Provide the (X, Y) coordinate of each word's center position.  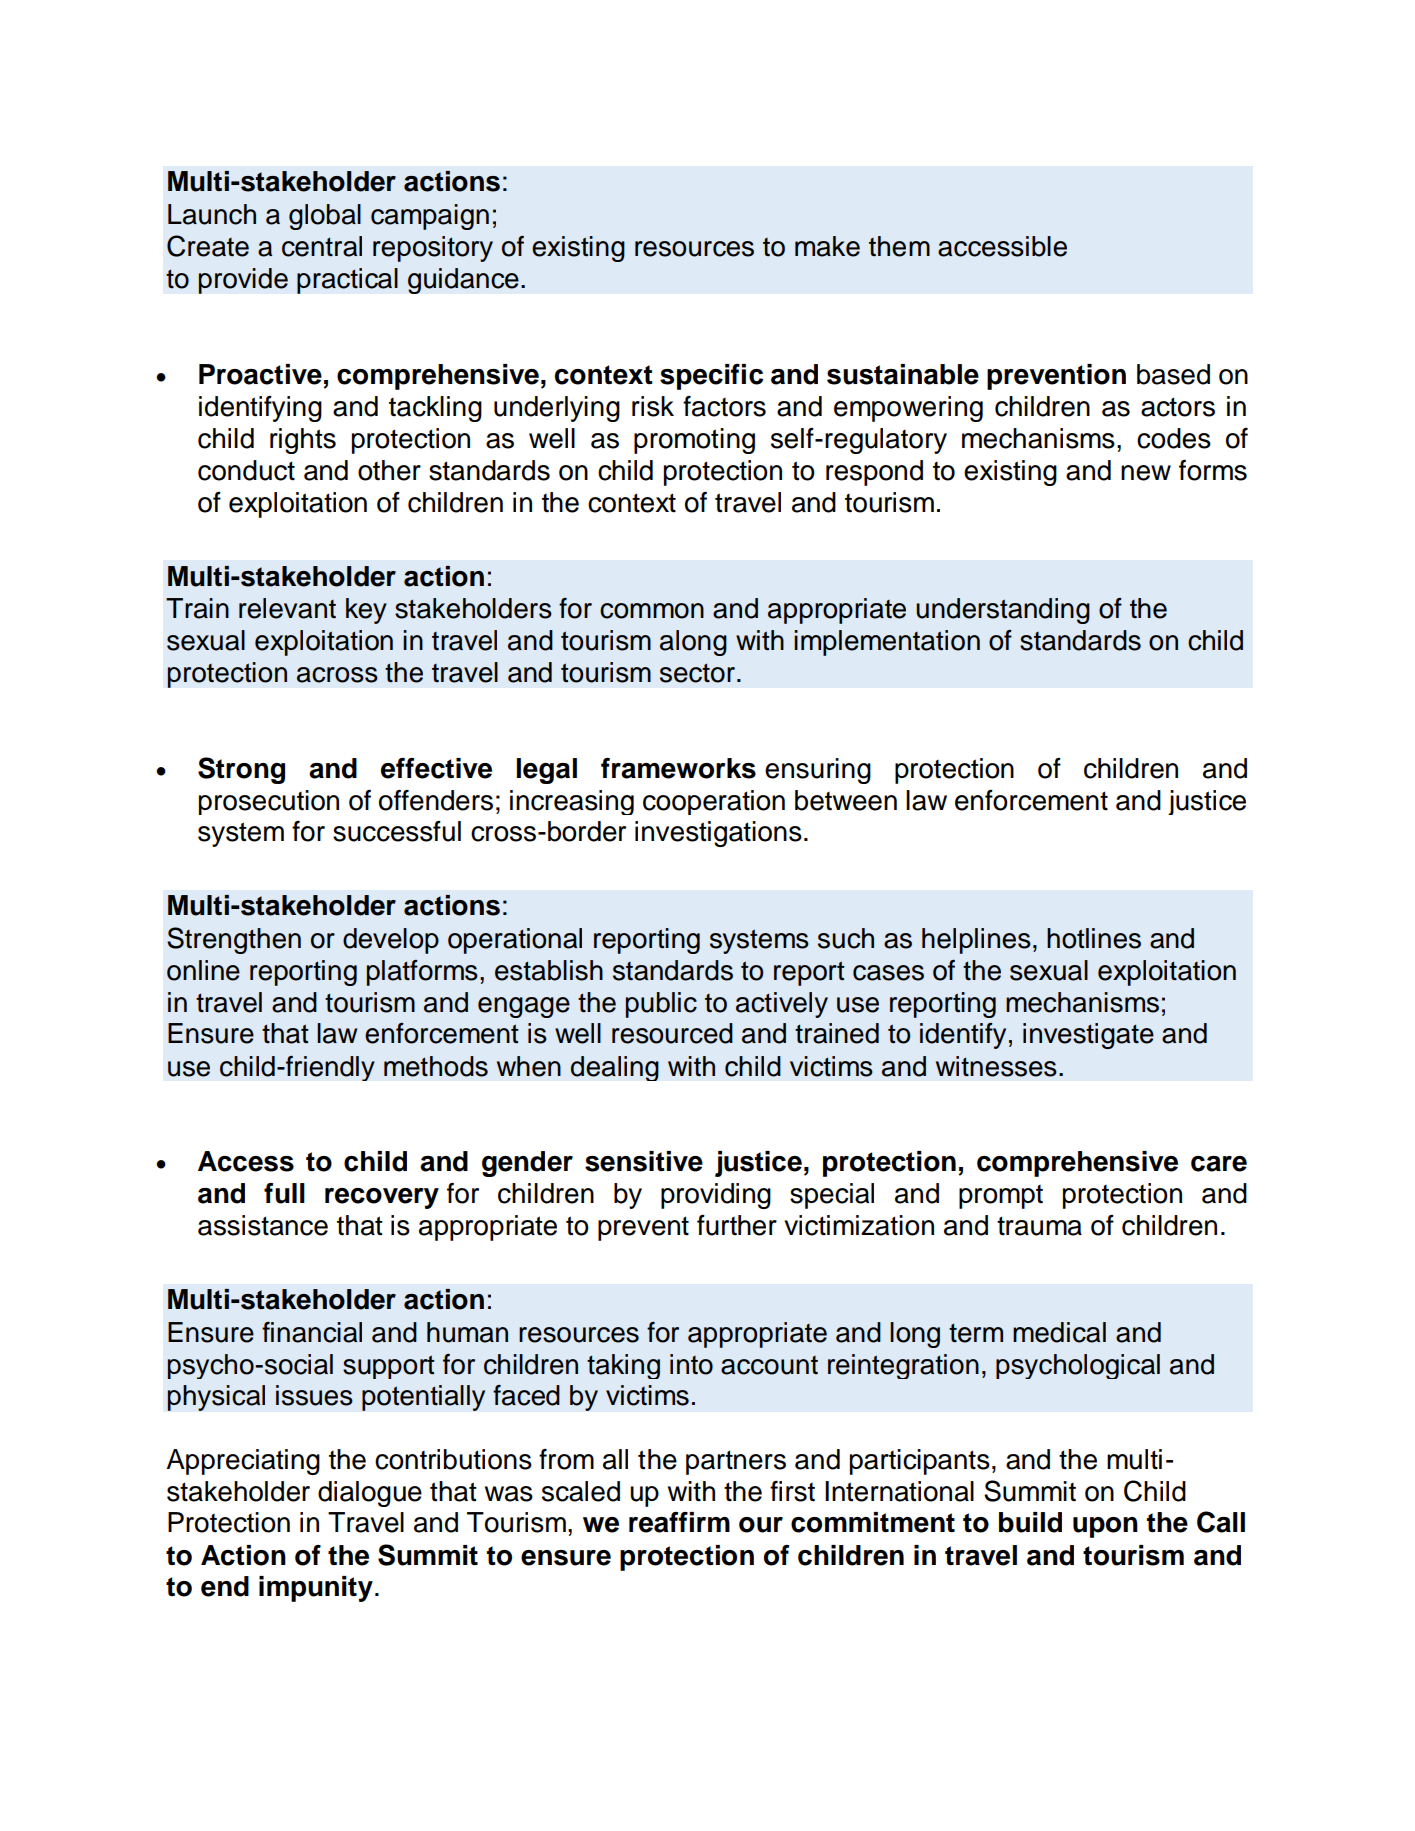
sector (697, 673)
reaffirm (679, 1522)
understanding (1003, 611)
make (827, 246)
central (322, 246)
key (366, 611)
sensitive (644, 1161)
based (1173, 374)
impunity (316, 1589)
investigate (1088, 1036)
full (284, 1193)
